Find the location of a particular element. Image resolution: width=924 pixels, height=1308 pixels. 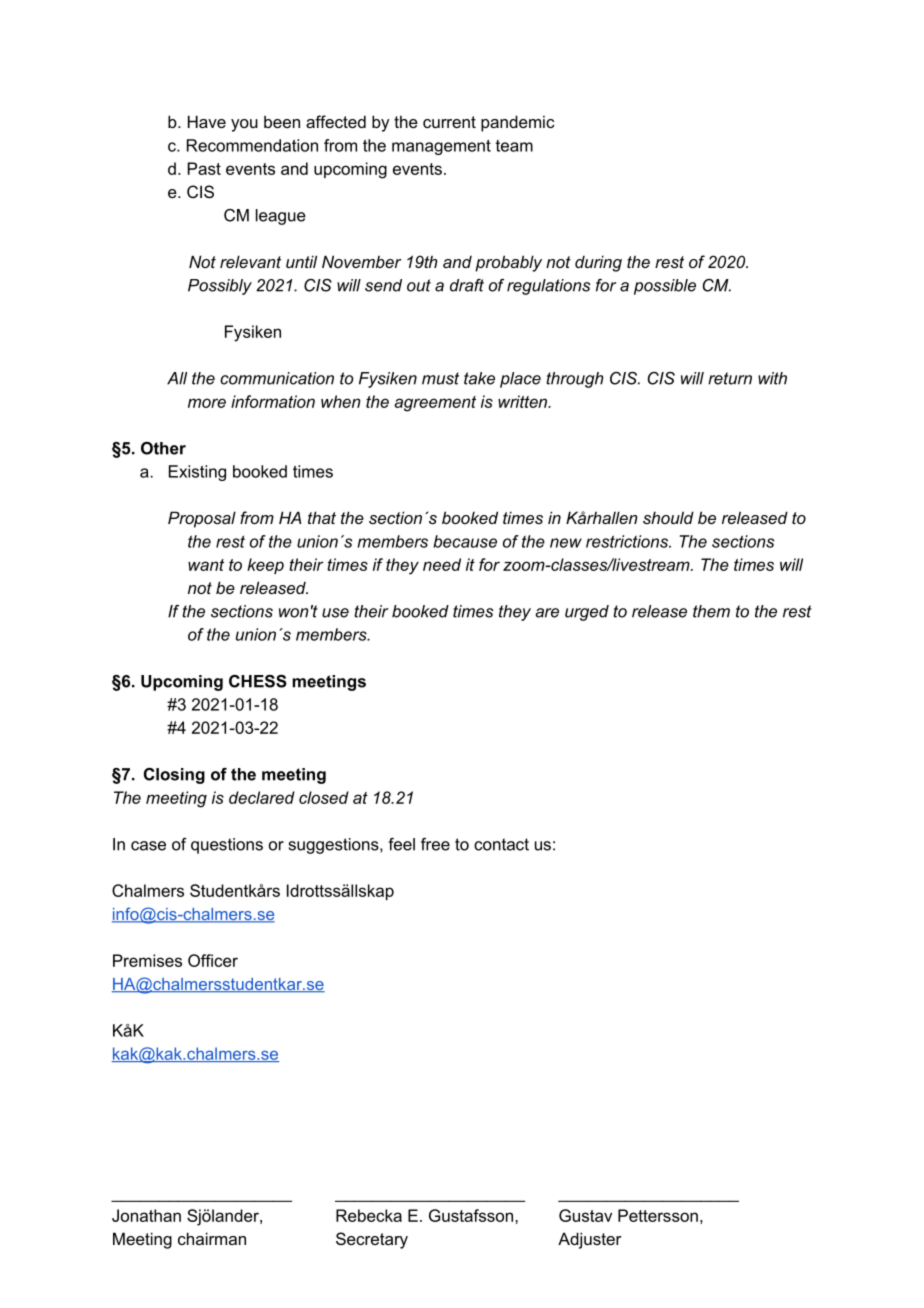

possible is located at coordinates (665, 287).
